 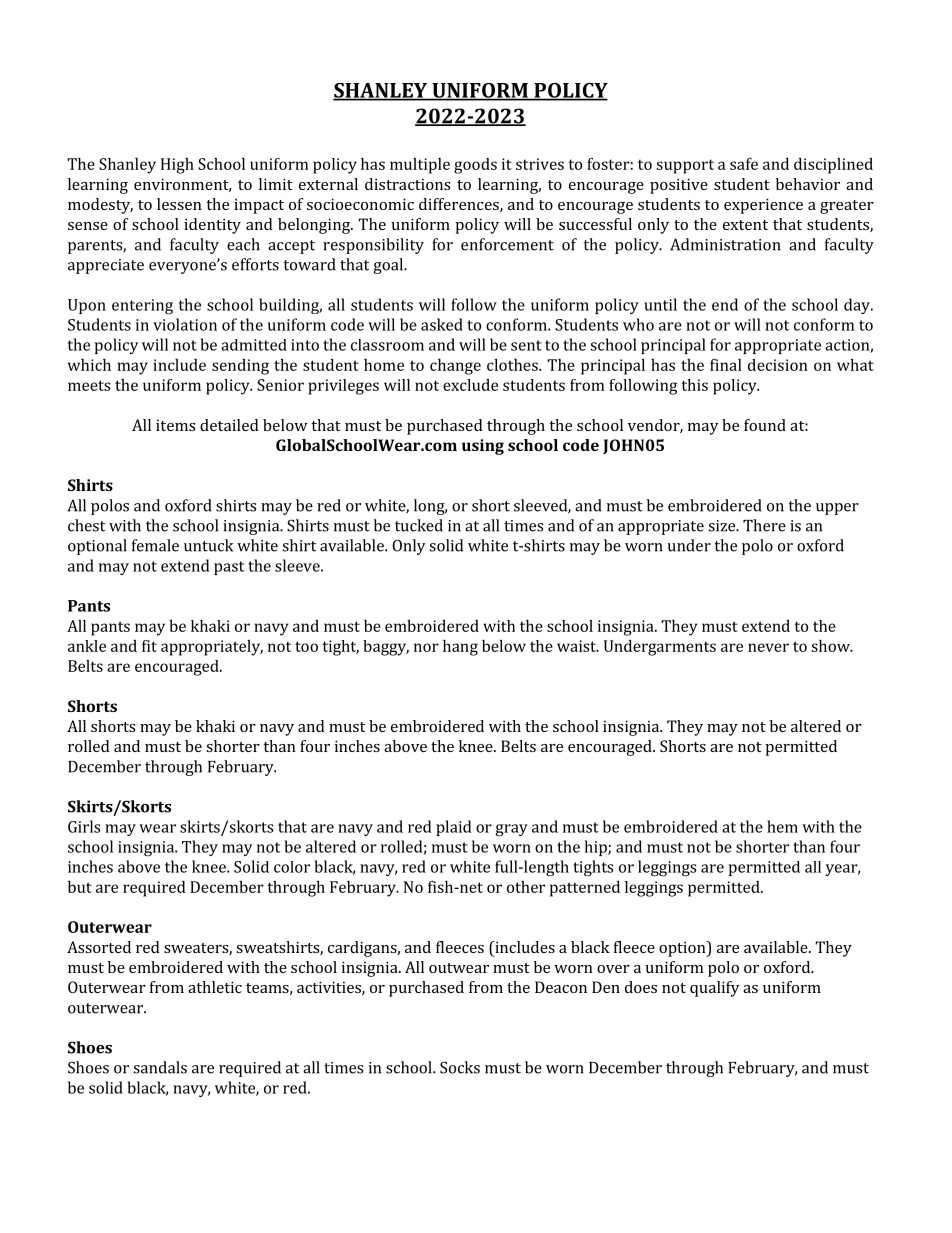 I want to click on plaid, so click(x=454, y=828).
